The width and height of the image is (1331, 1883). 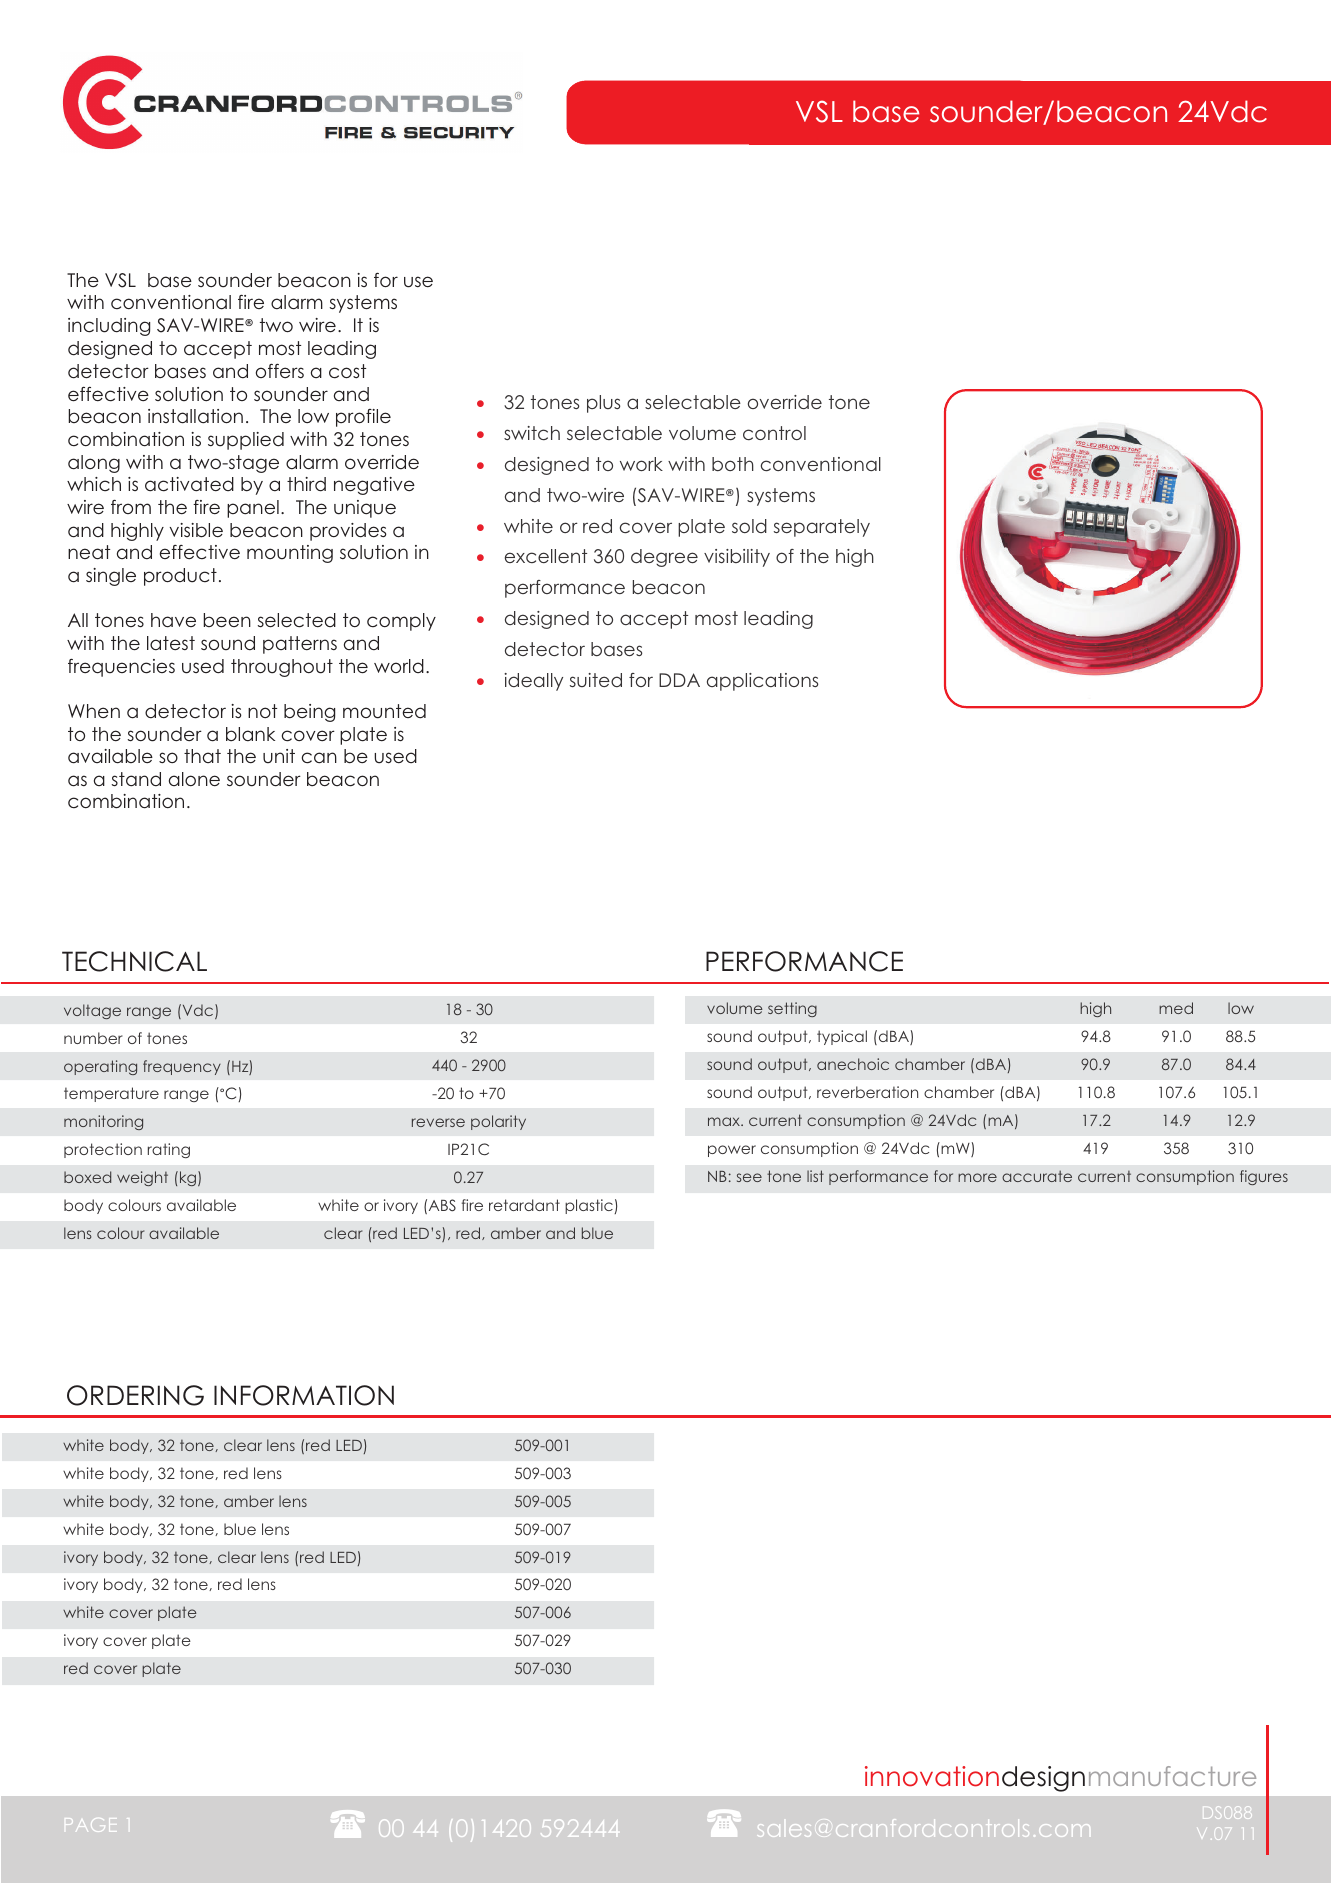 What do you see at coordinates (1176, 1008) in the image?
I see `med` at bounding box center [1176, 1008].
